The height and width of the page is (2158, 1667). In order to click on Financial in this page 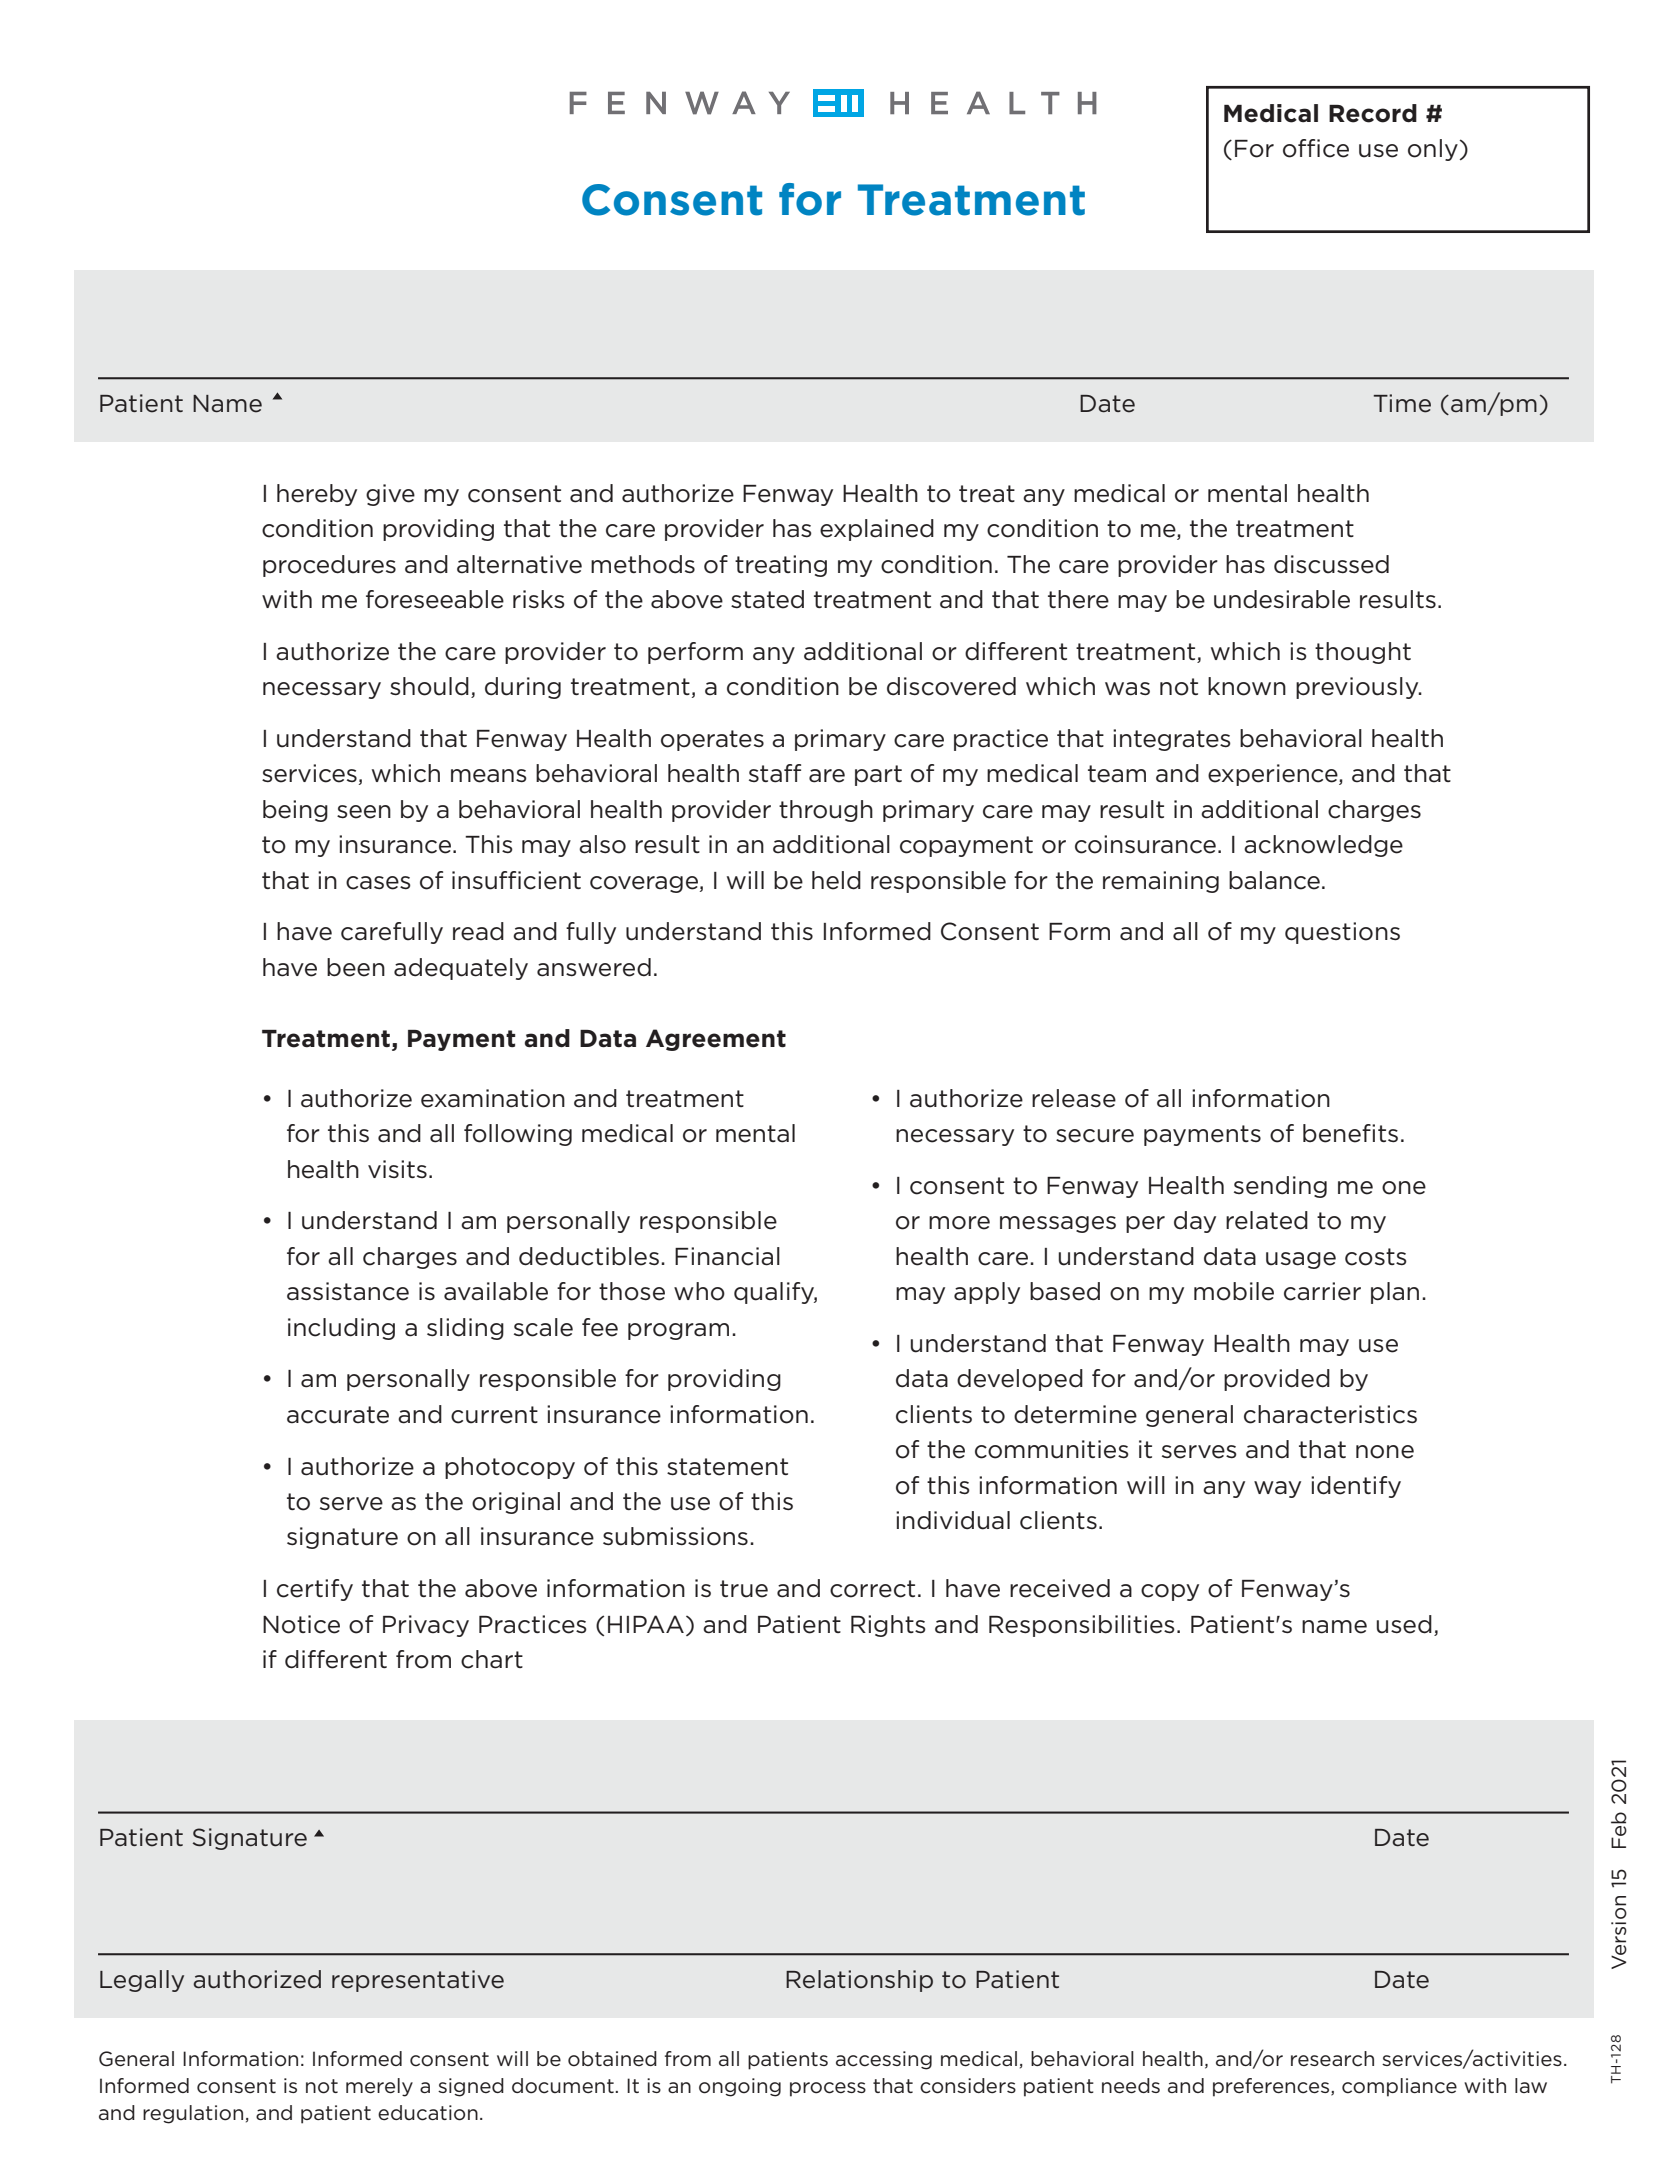, I will do `click(727, 1256)`.
